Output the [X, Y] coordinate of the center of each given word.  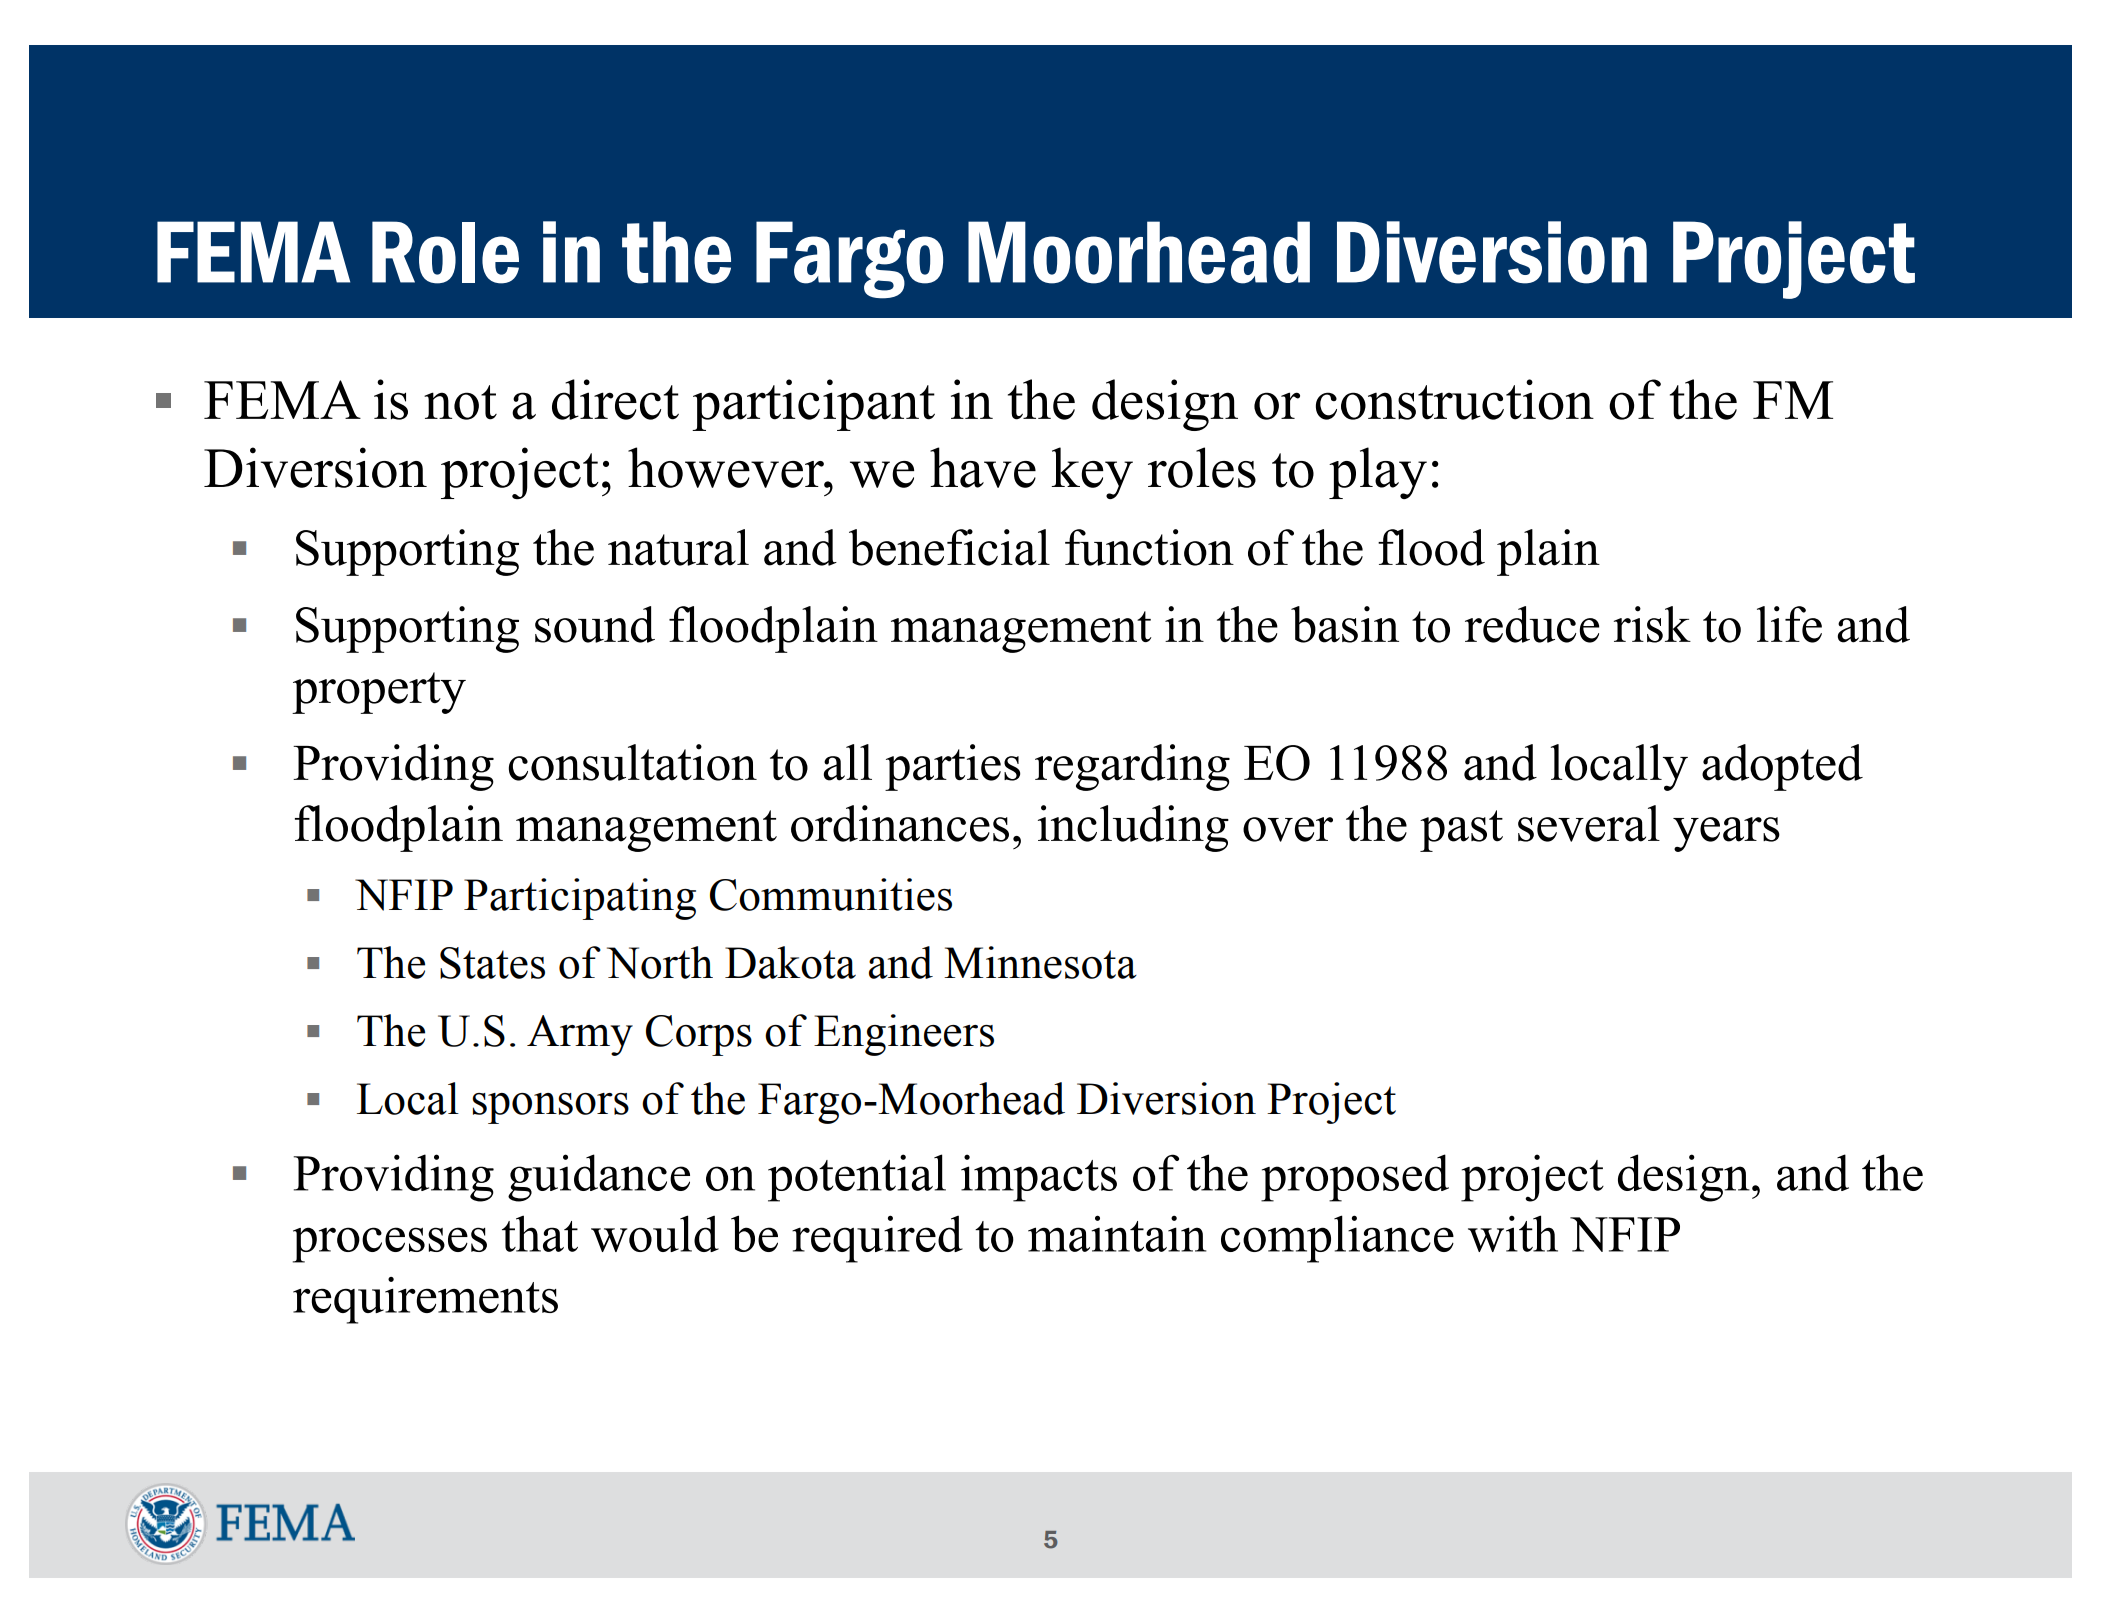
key [1092, 473]
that [540, 1233]
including [1133, 828]
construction [1455, 399]
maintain [1117, 1233]
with [1513, 1233]
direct [615, 399]
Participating [580, 899]
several [1589, 823]
